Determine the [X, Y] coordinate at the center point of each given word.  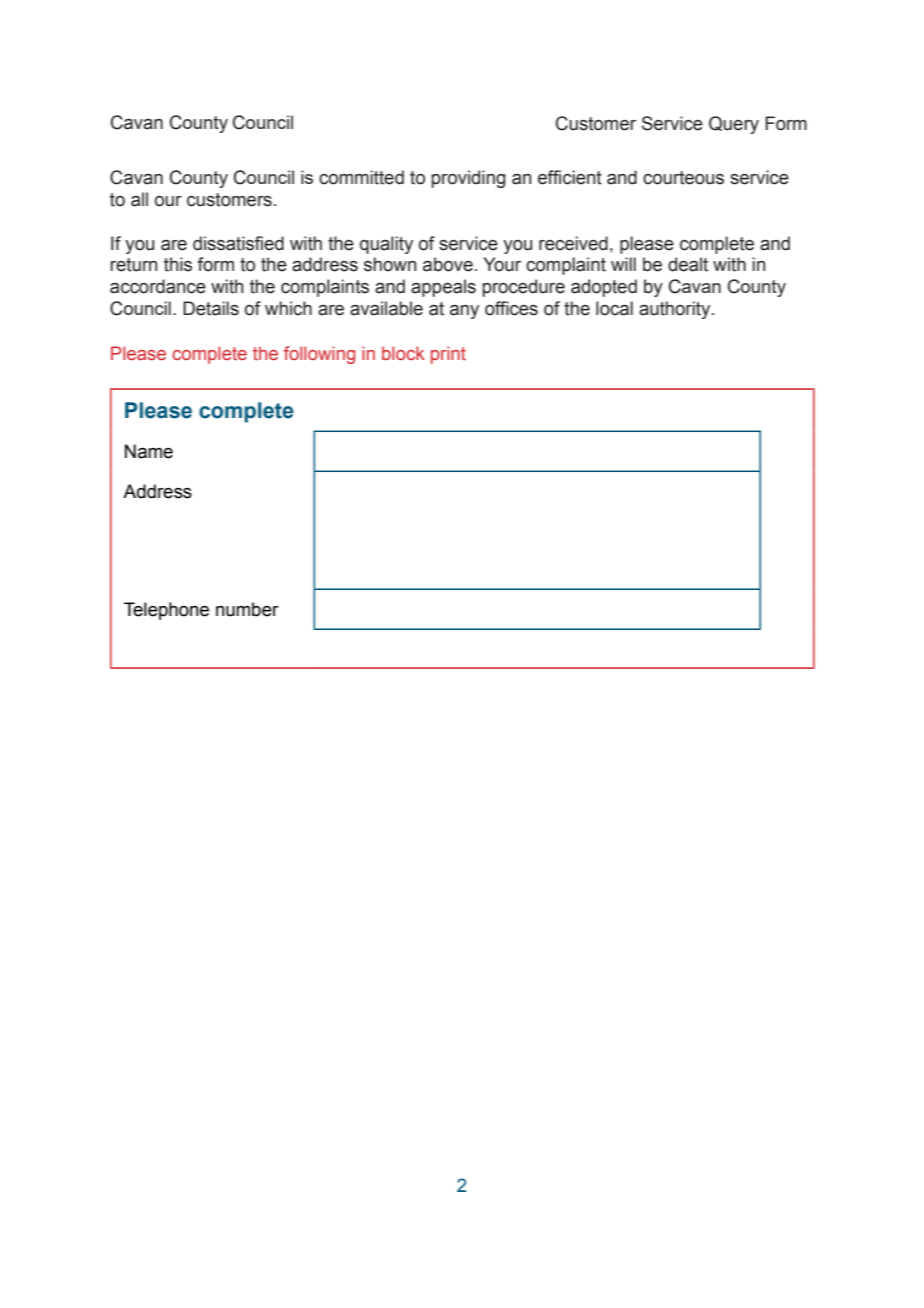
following [319, 355]
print [448, 355]
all [139, 199]
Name [149, 451]
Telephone [166, 611]
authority [676, 310]
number [247, 609]
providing [468, 179]
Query [734, 125]
